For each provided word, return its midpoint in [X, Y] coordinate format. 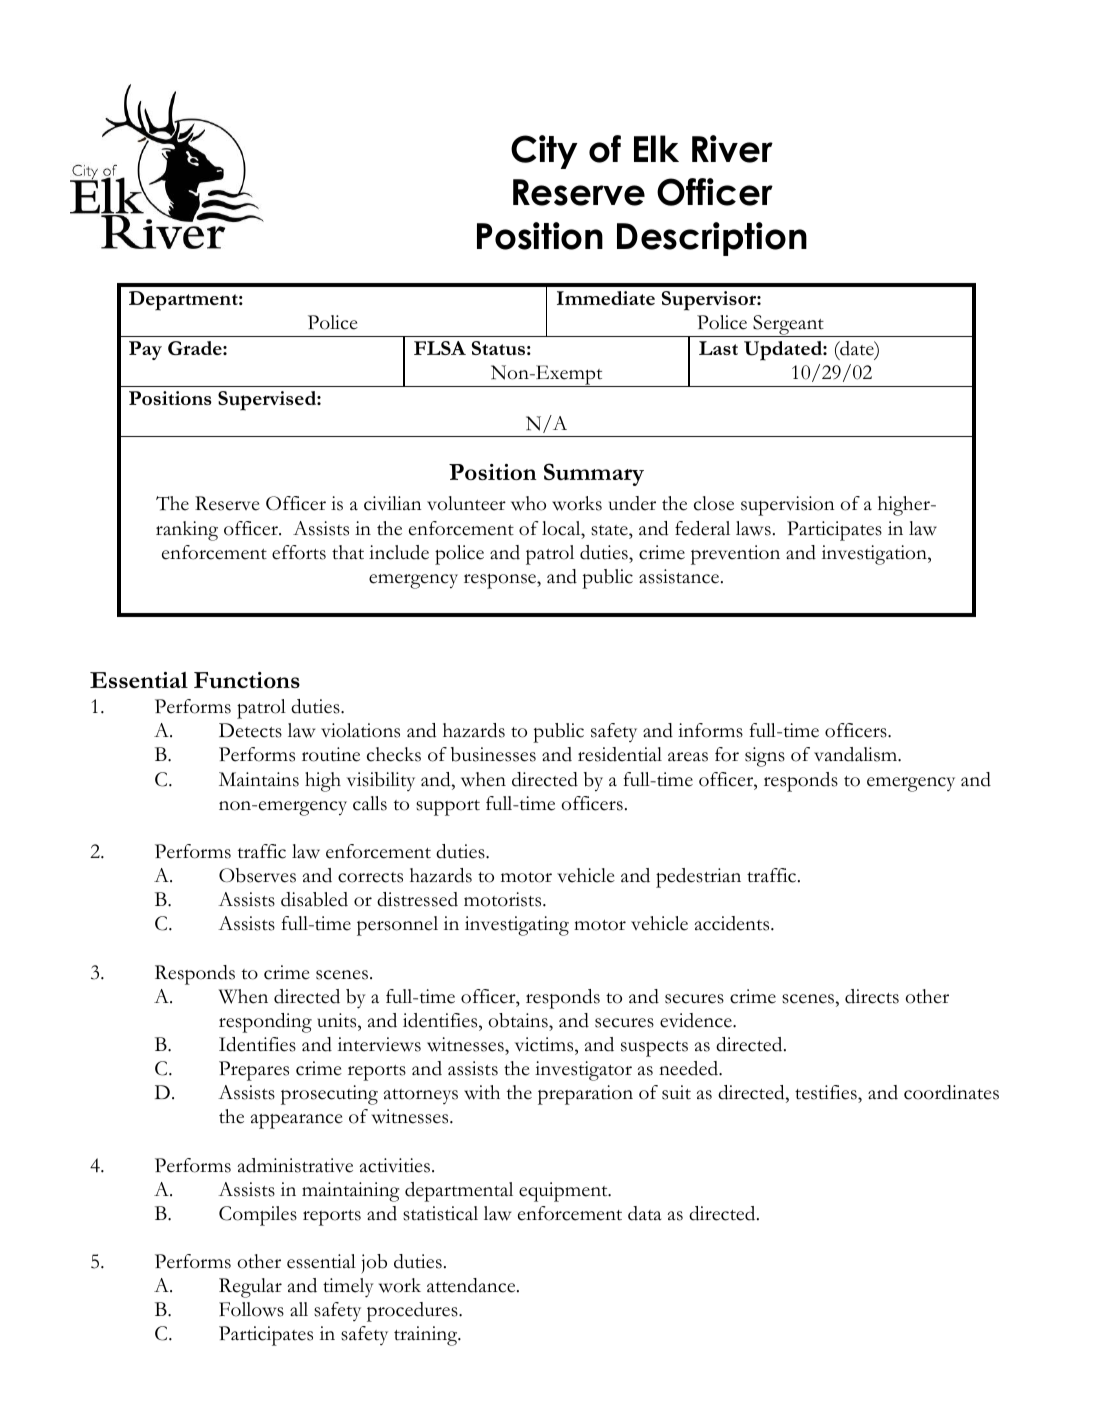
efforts [299, 552]
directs [872, 996]
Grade [196, 348]
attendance [472, 1285]
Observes [257, 875]
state [610, 530]
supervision [788, 506]
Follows [251, 1309]
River [732, 149]
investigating [517, 926]
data [645, 1213]
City [544, 152]
